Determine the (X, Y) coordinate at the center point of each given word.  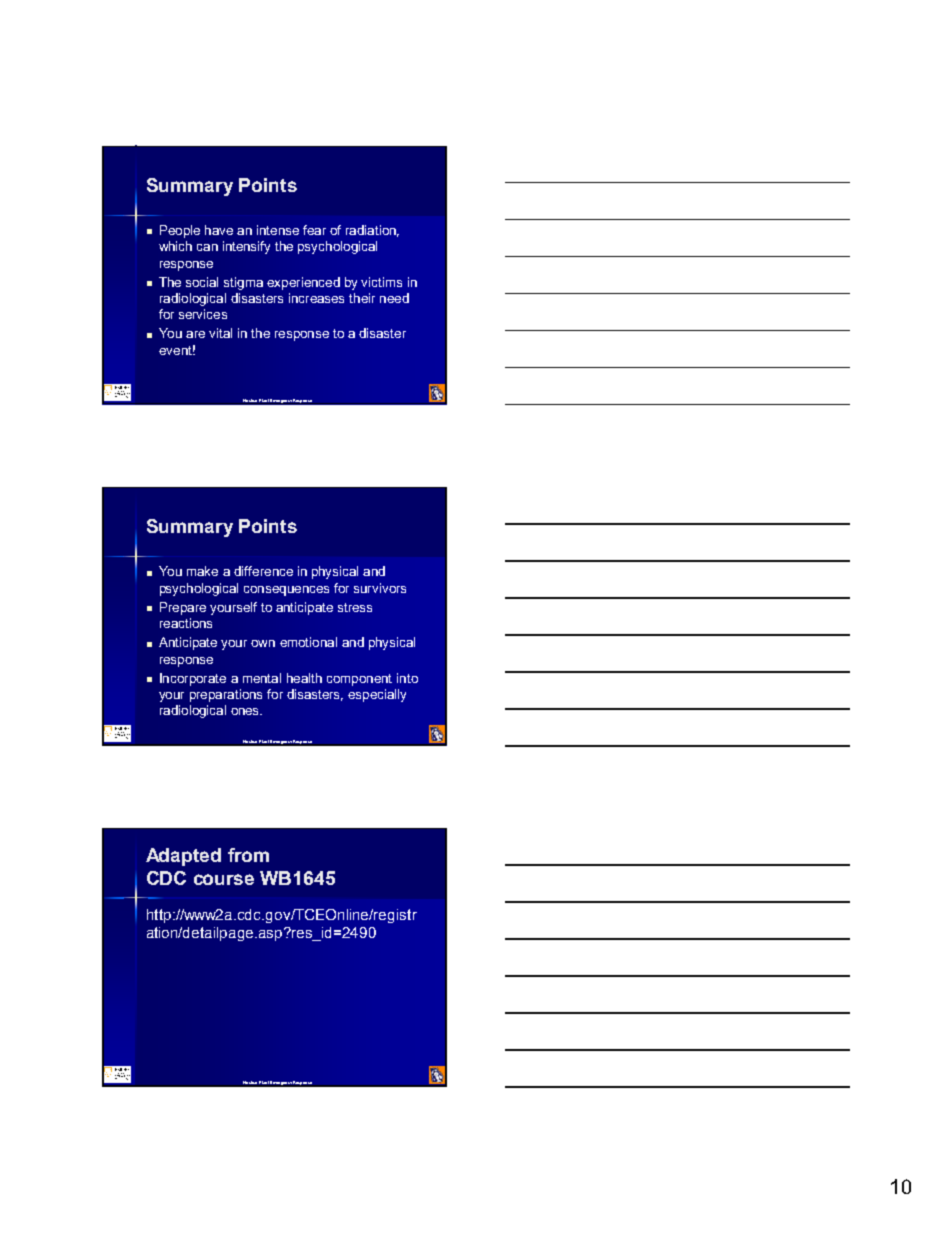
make (202, 571)
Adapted (183, 857)
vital (220, 333)
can (207, 247)
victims (381, 282)
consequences (286, 591)
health (304, 678)
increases (316, 298)
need (394, 298)
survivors (380, 588)
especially (377, 695)
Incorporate (193, 679)
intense (278, 230)
